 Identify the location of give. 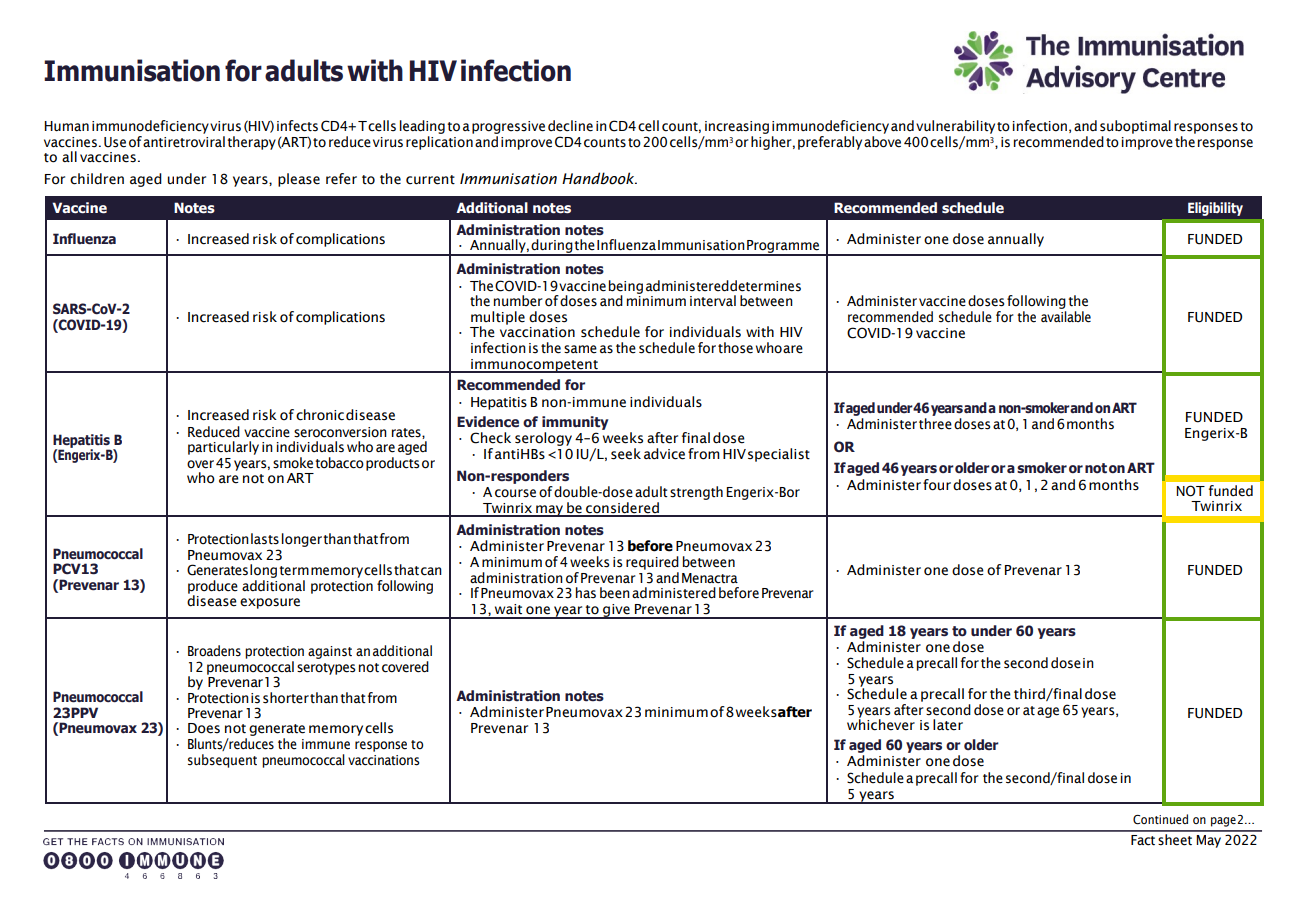
(616, 611).
